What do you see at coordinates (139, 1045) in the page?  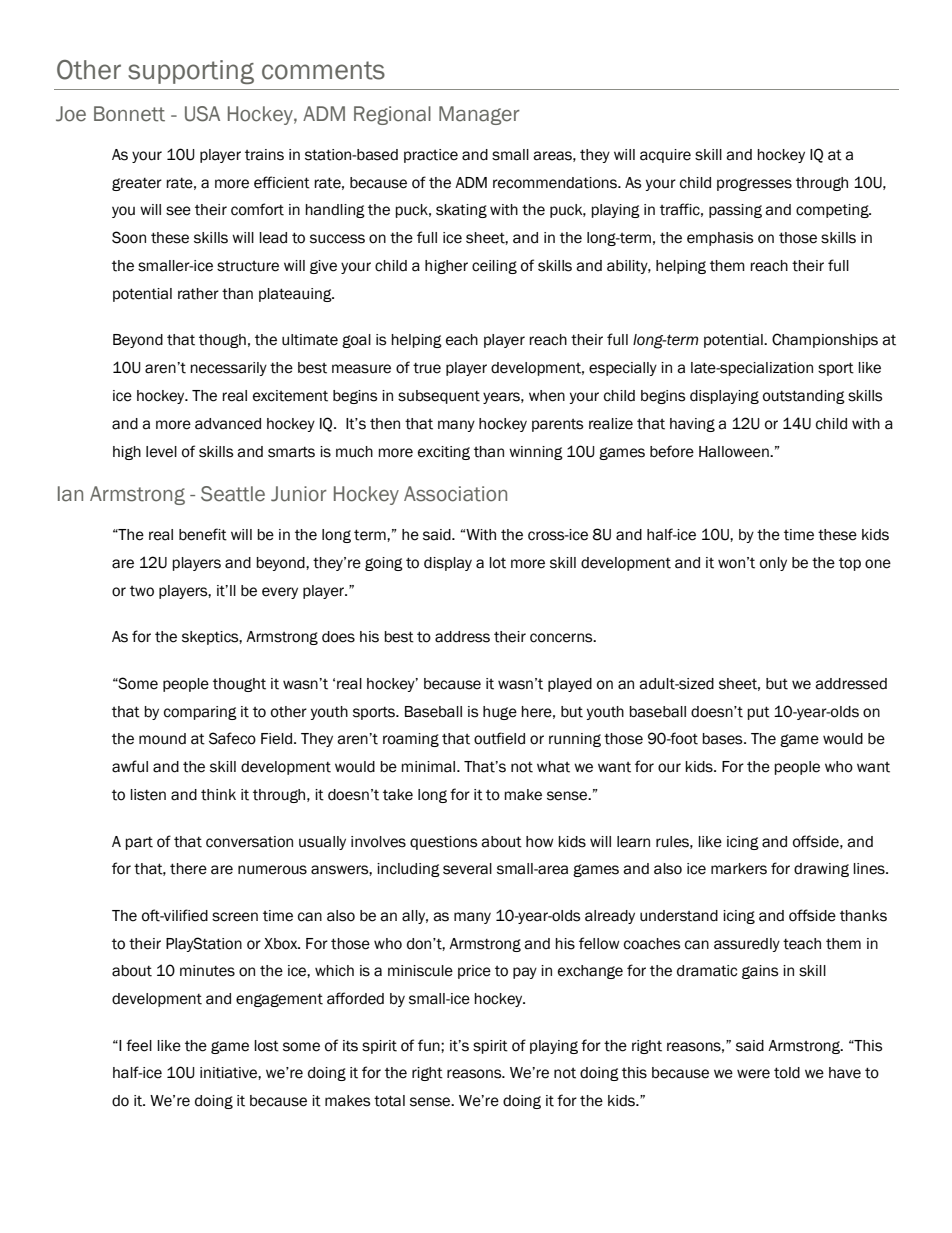 I see `feel` at bounding box center [139, 1045].
